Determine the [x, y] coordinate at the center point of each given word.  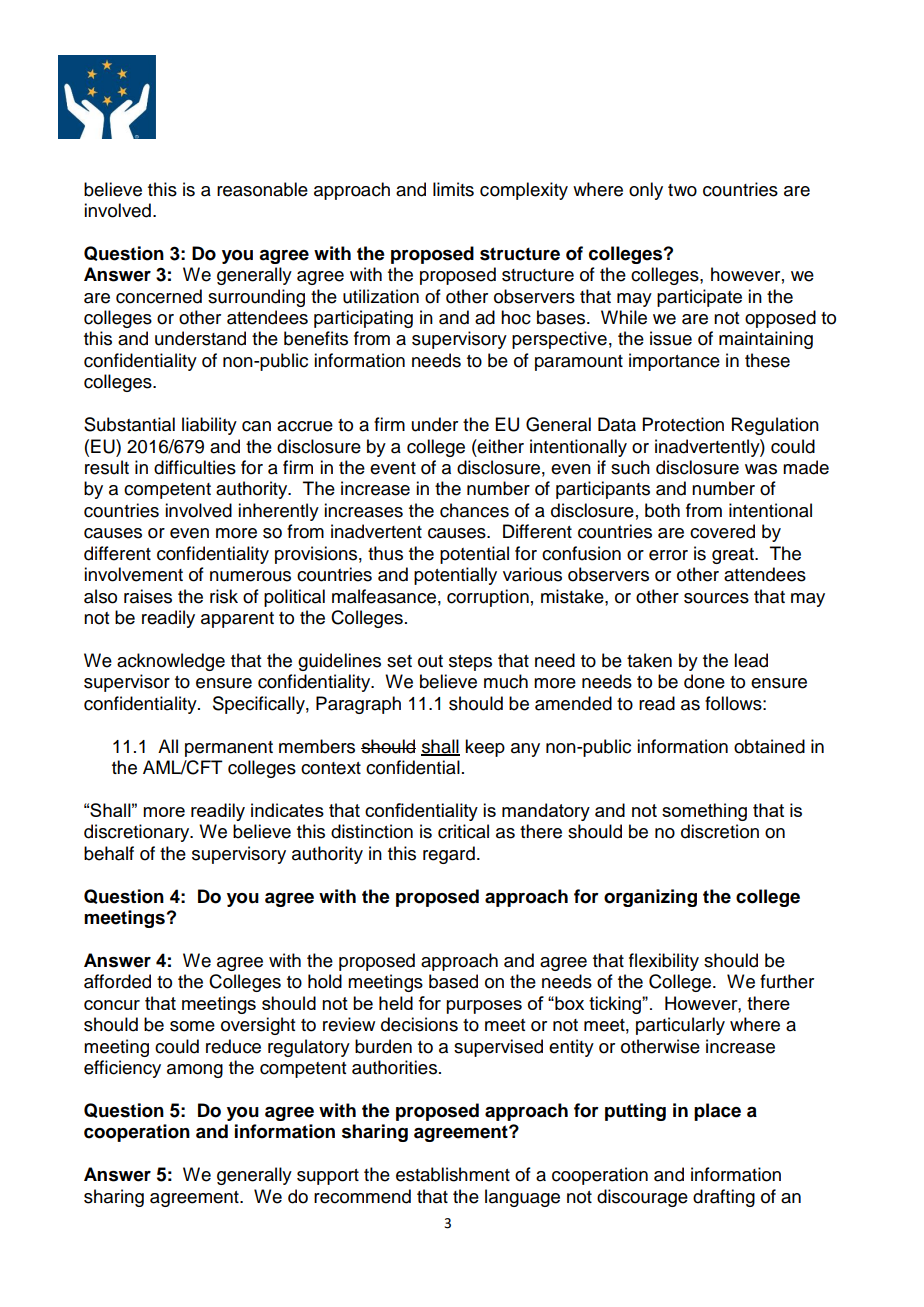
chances [474, 510]
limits [453, 189]
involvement [133, 574]
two [682, 190]
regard [449, 855]
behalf [109, 853]
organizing [650, 898]
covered [722, 531]
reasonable [262, 189]
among [195, 1071]
